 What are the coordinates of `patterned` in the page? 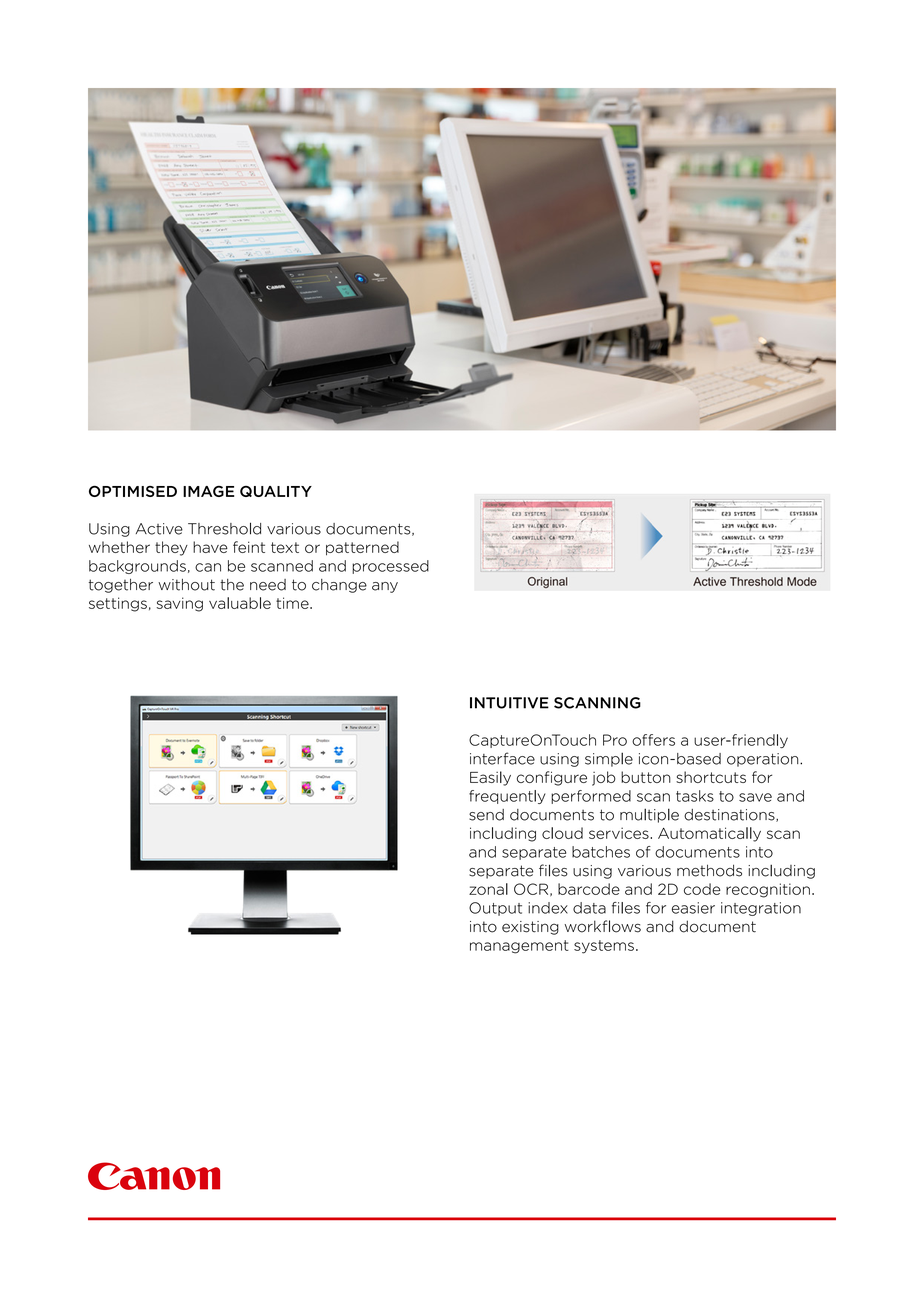 It's located at (362, 548).
